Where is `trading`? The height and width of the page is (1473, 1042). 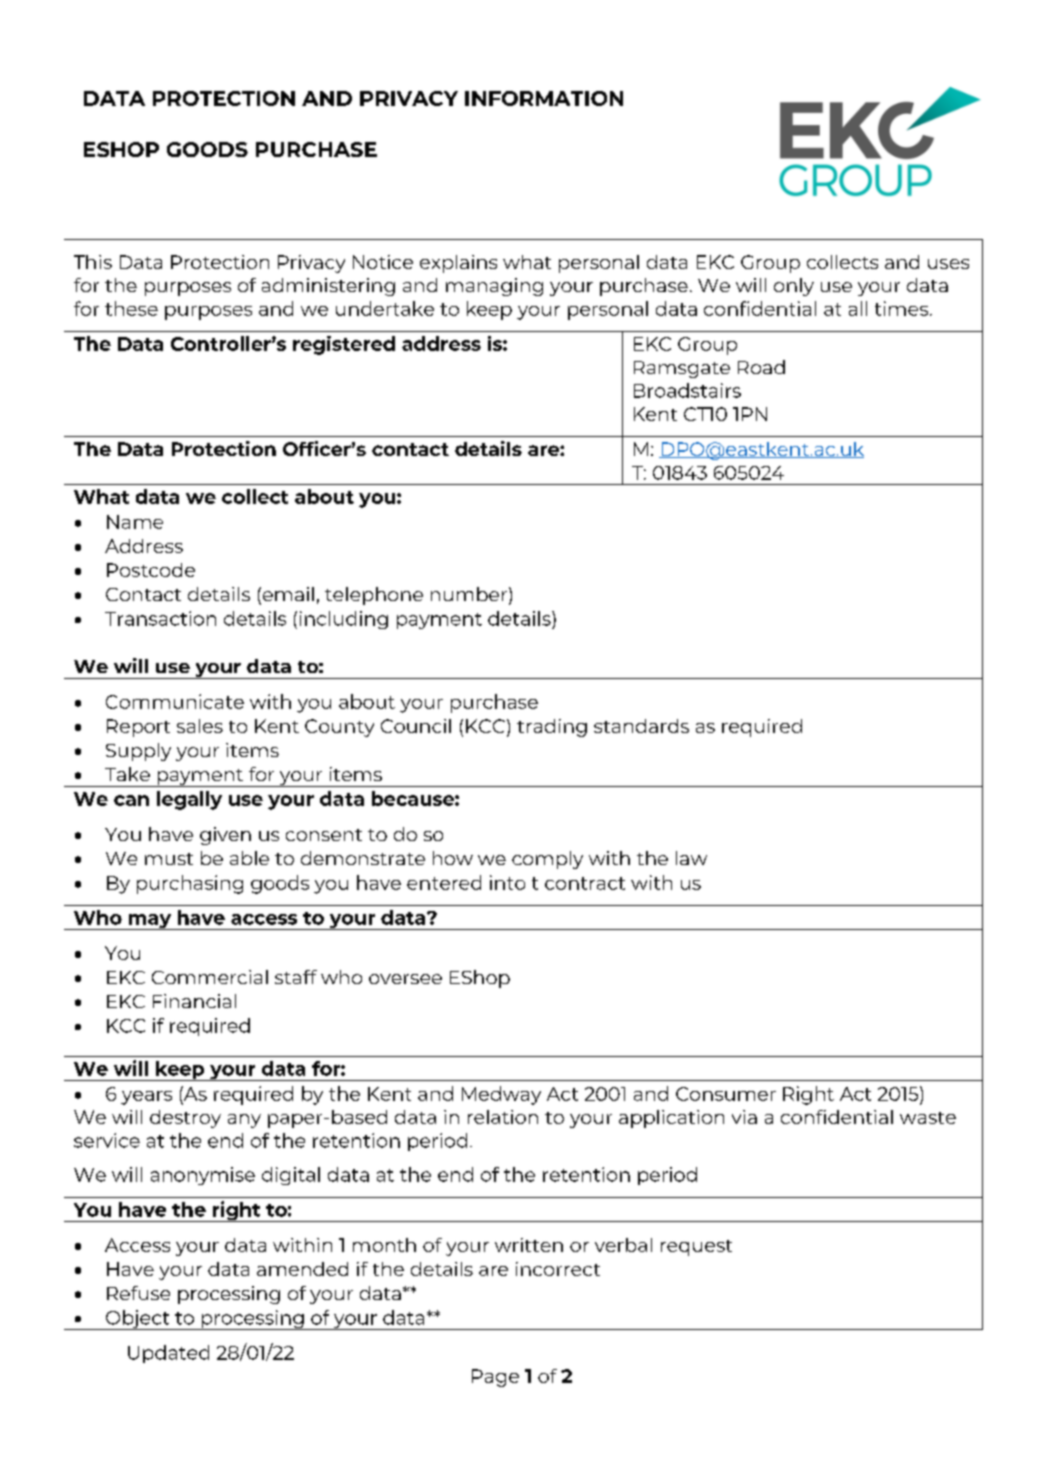
trading is located at coordinates (552, 728).
